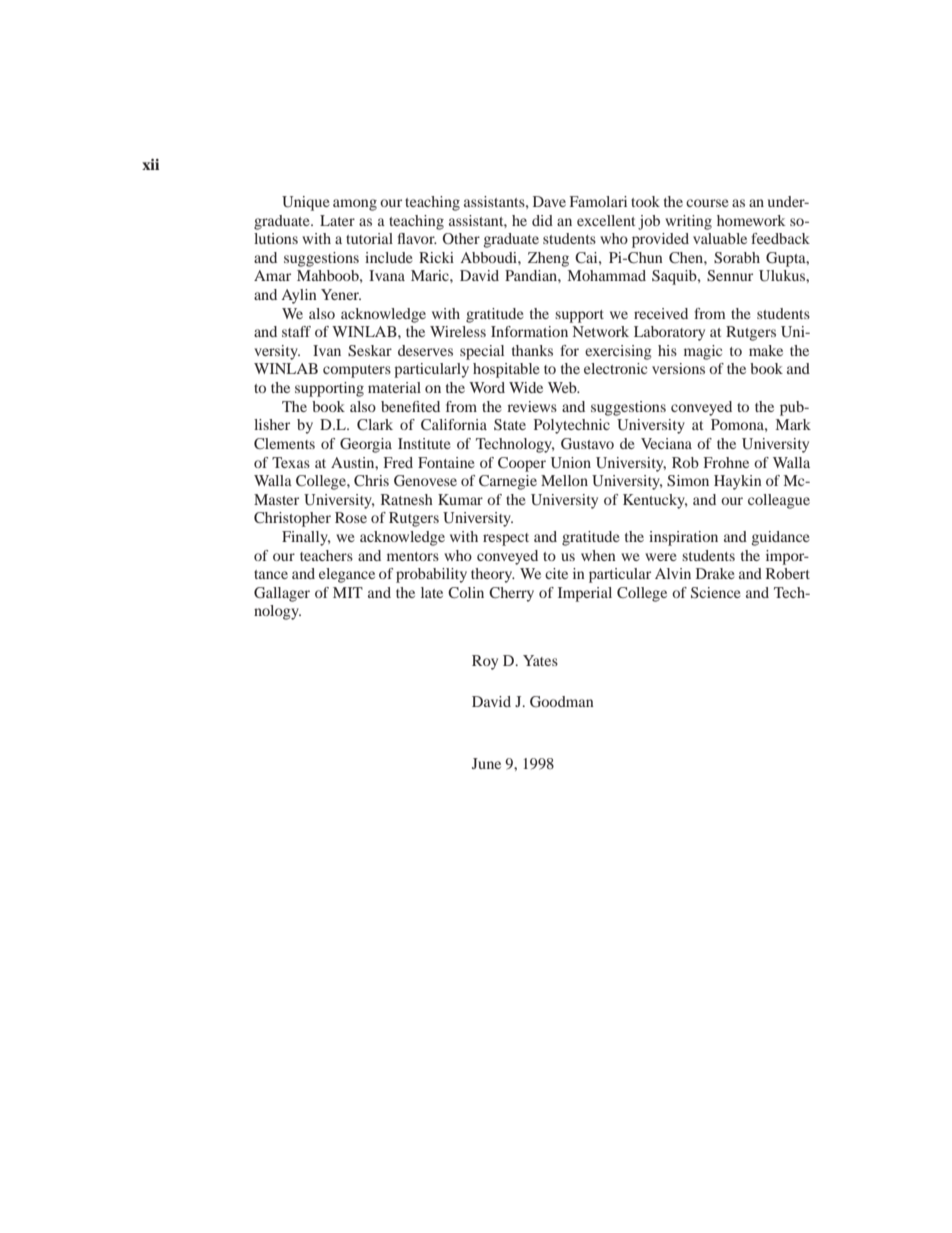 The image size is (952, 1233). Describe the element at coordinates (549, 201) in the screenshot. I see `Dave` at that location.
